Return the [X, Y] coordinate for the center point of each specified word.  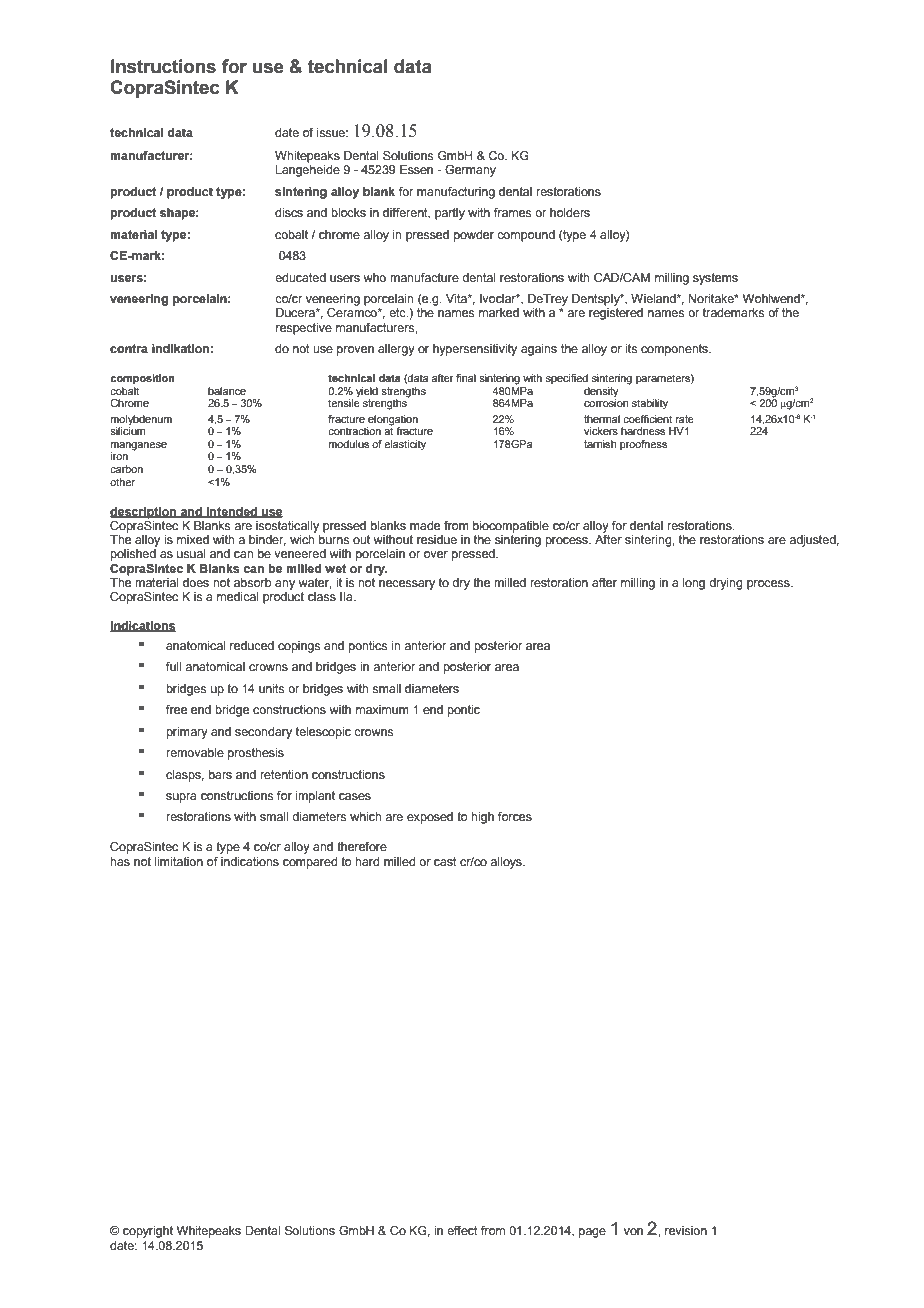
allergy [396, 350]
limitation [179, 861]
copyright [148, 1232]
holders [570, 212]
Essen [416, 169]
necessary [407, 585]
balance [227, 391]
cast [445, 861]
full [174, 666]
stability [650, 404]
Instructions [163, 66]
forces [515, 816]
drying [726, 584]
